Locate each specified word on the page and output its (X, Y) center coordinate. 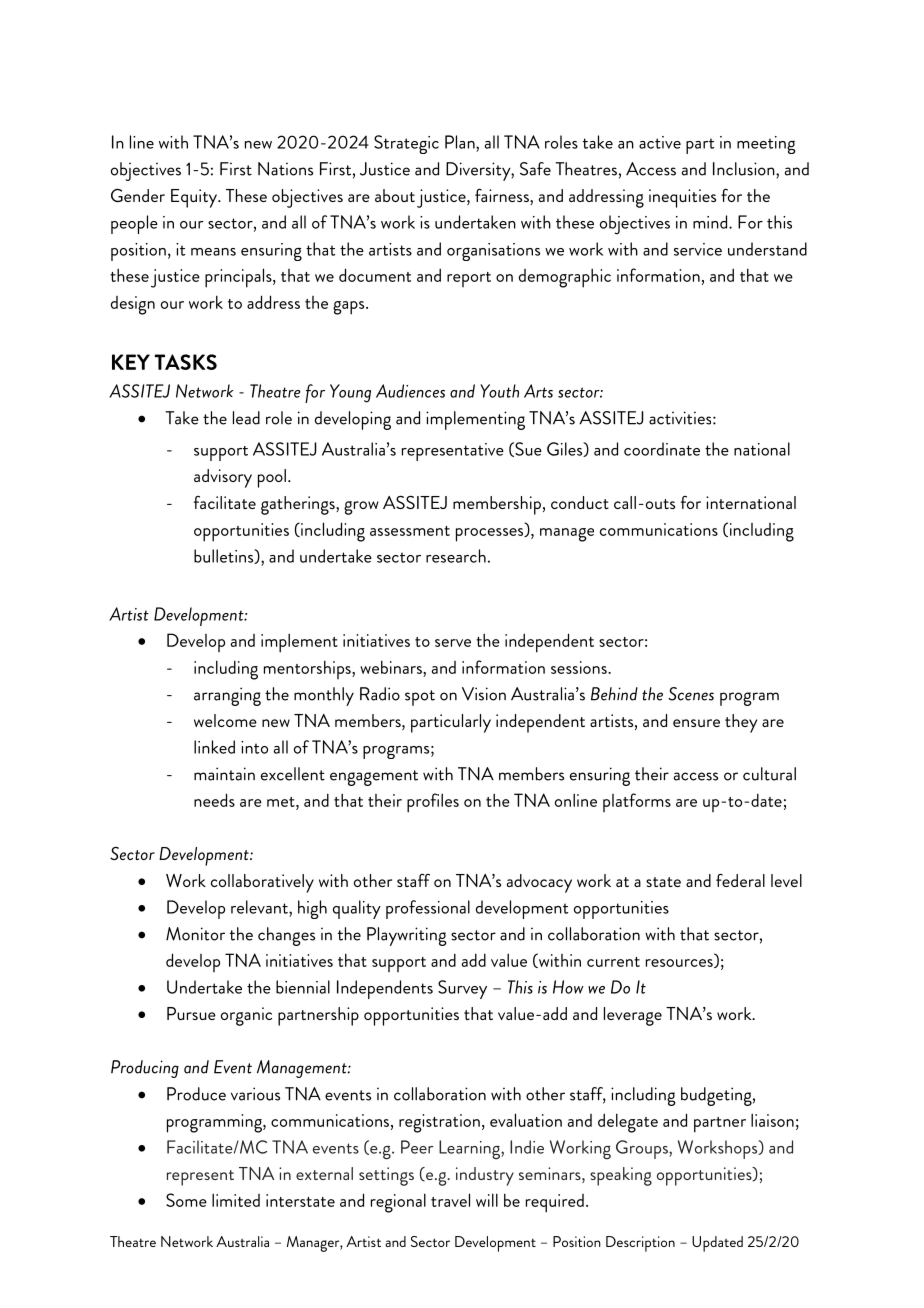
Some (186, 1200)
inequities (682, 198)
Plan (461, 142)
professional (428, 909)
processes (491, 535)
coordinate (662, 449)
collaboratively (262, 883)
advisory (223, 478)
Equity (195, 198)
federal (740, 880)
